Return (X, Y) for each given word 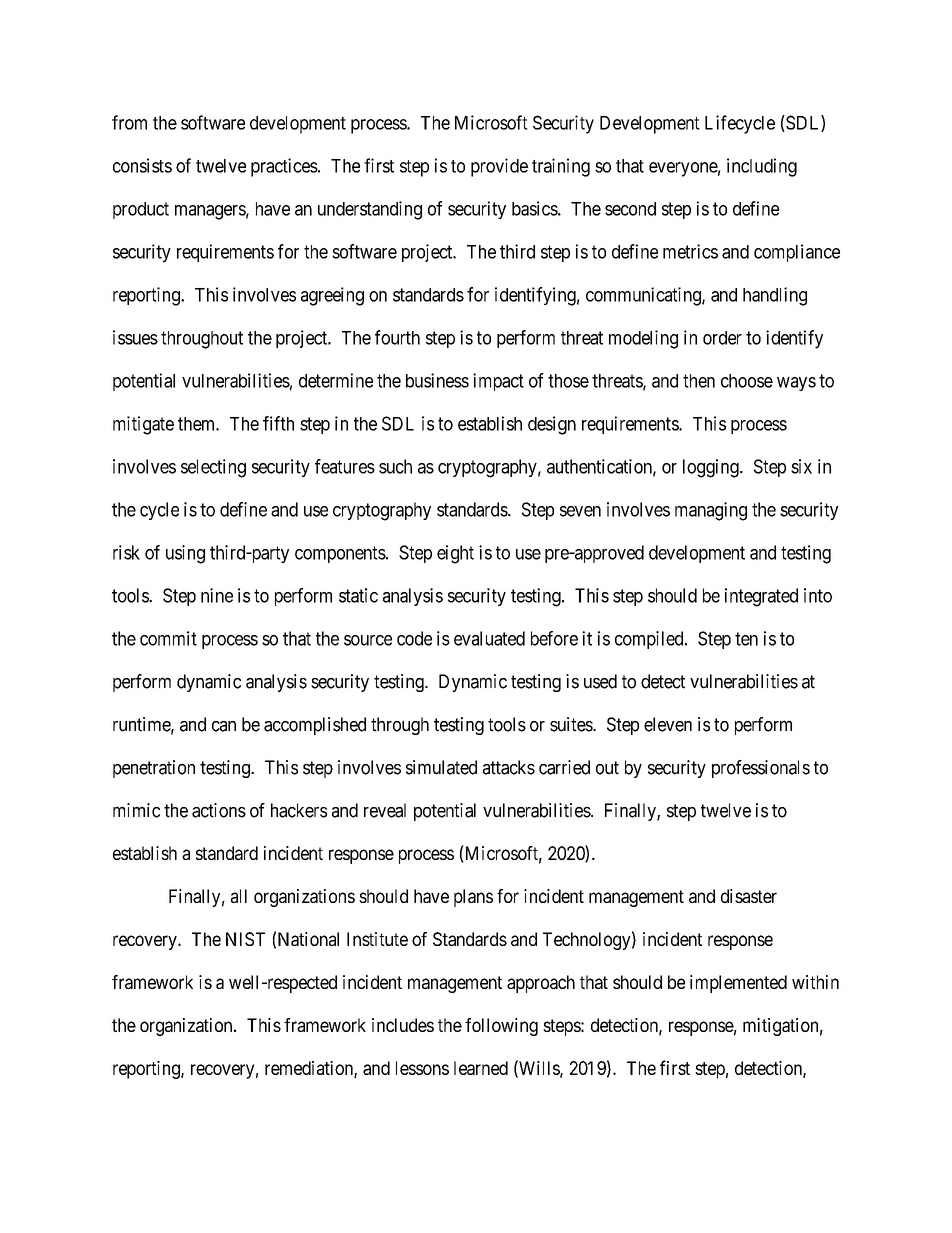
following (501, 1027)
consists (142, 165)
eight (455, 554)
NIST (245, 939)
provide (499, 167)
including (762, 167)
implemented (738, 984)
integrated (761, 597)
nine (217, 595)
